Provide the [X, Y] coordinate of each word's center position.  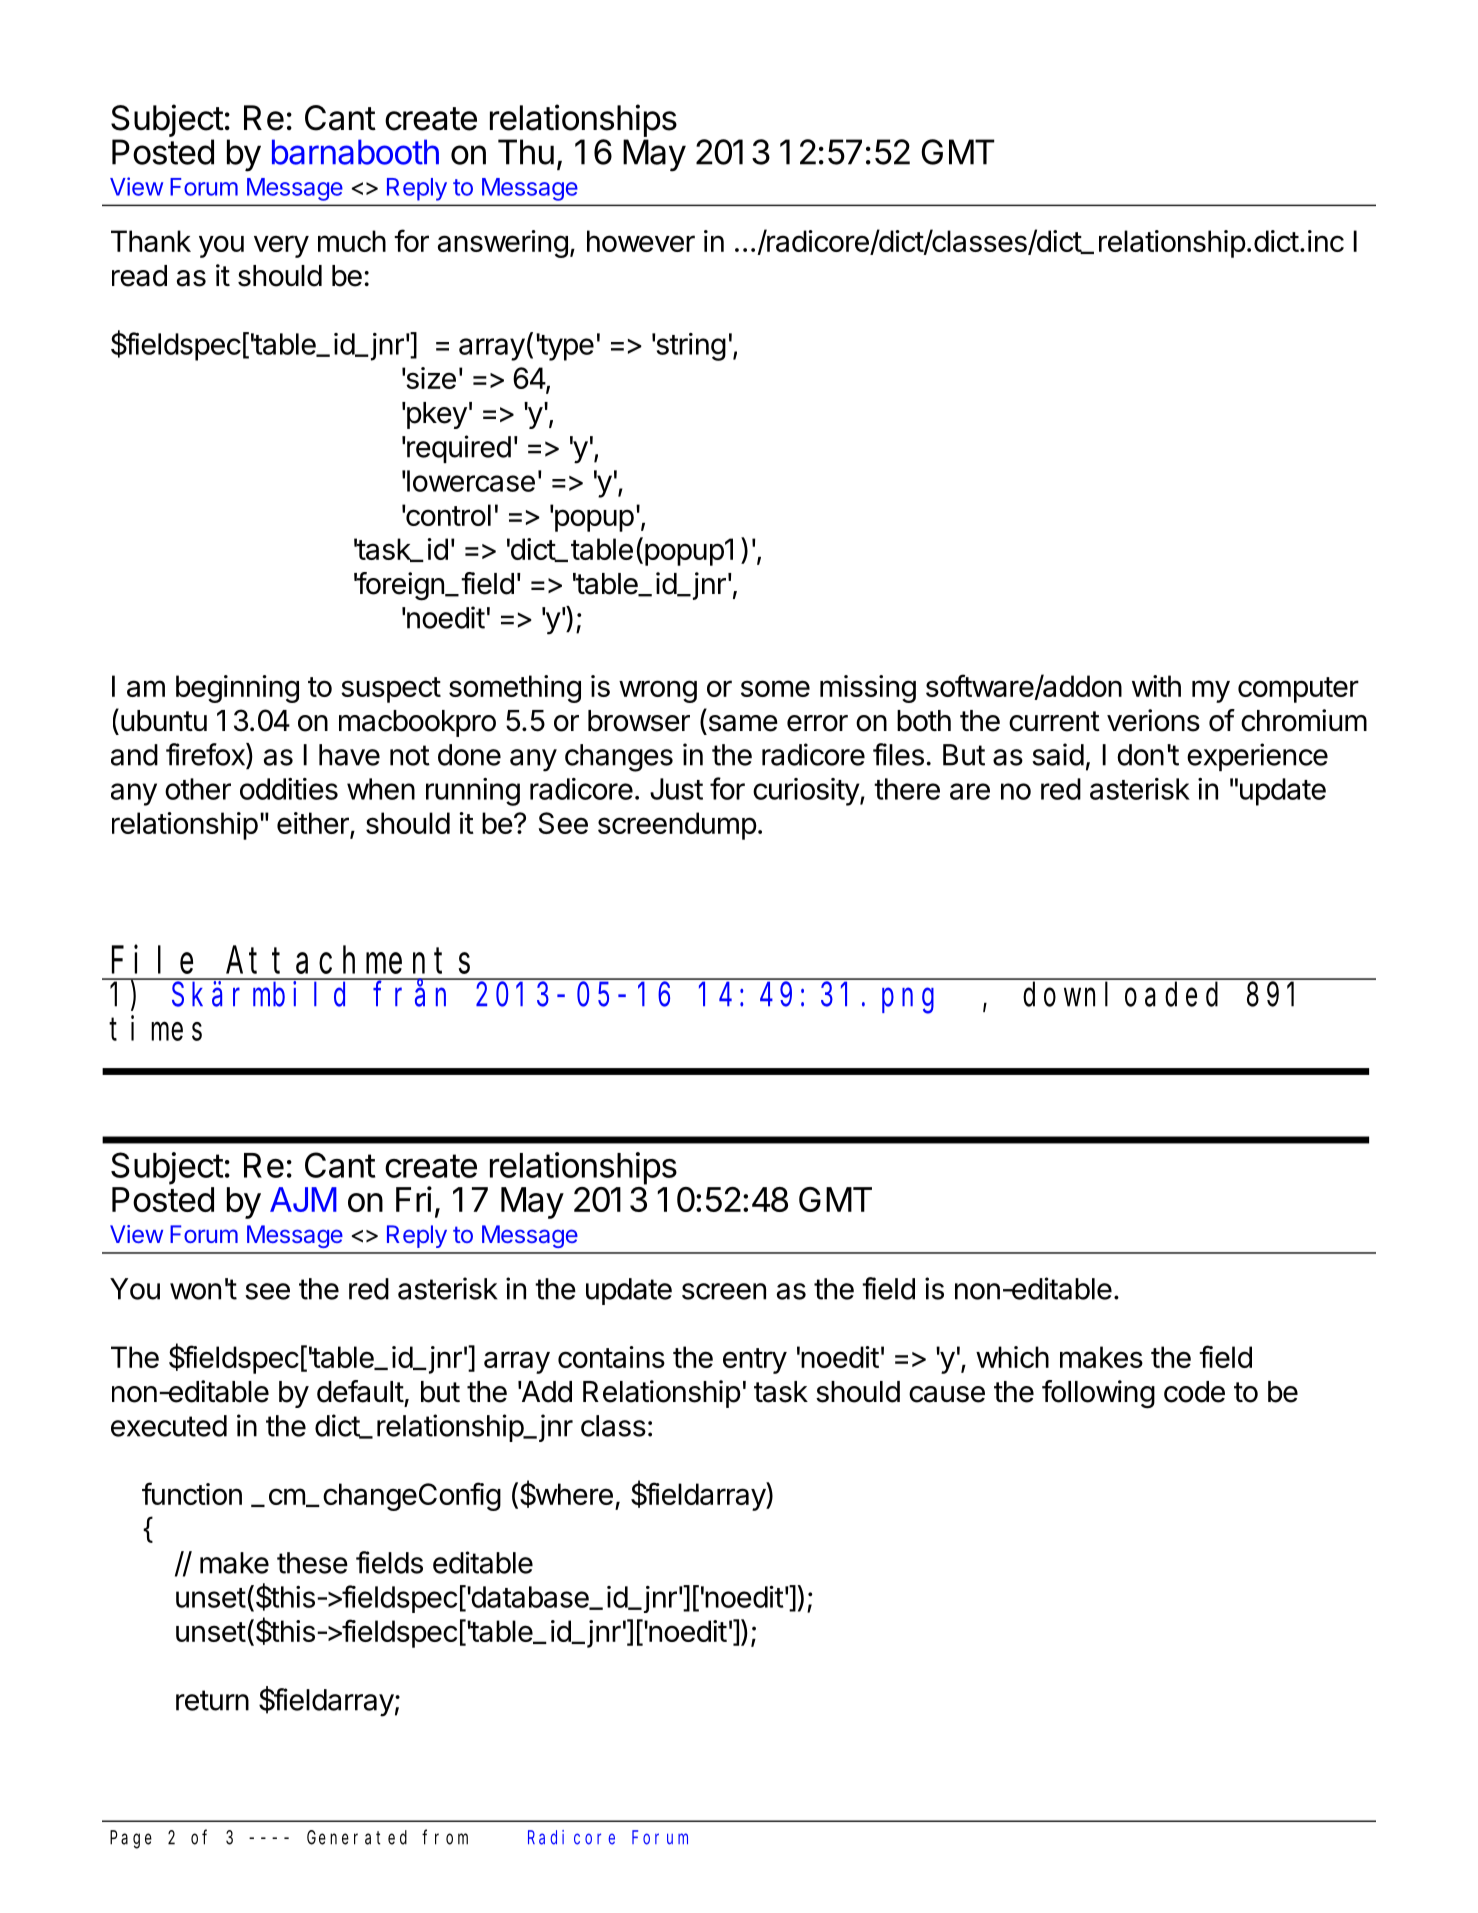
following [1098, 1394]
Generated [357, 1837]
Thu [526, 152]
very [281, 246]
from [445, 1837]
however [641, 241]
